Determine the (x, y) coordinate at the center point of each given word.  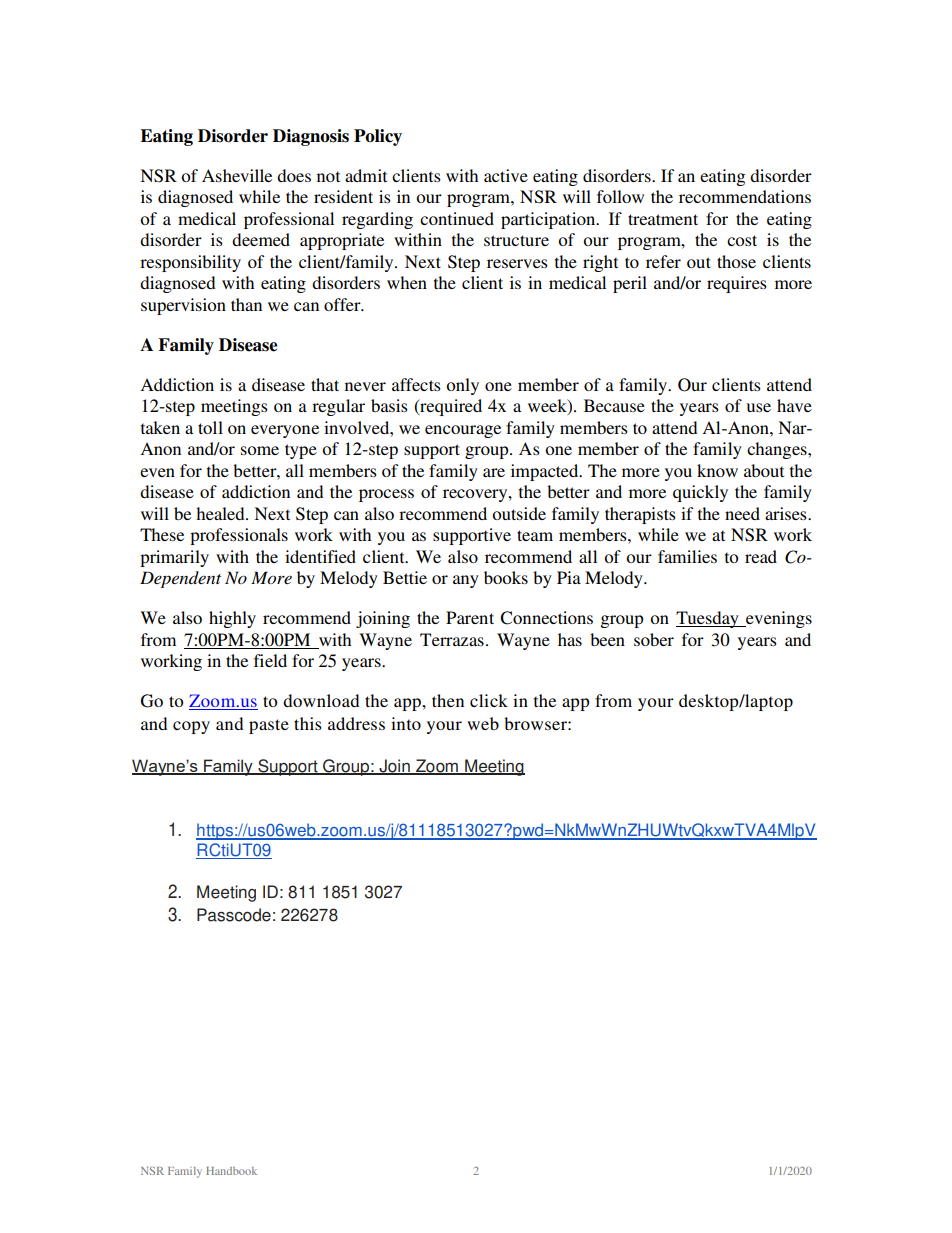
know (717, 470)
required (450, 407)
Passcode (234, 915)
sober (654, 639)
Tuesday (708, 619)
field (270, 660)
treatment (663, 219)
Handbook (231, 1171)
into (406, 723)
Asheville (237, 175)
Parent (470, 617)
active (506, 175)
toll (210, 427)
